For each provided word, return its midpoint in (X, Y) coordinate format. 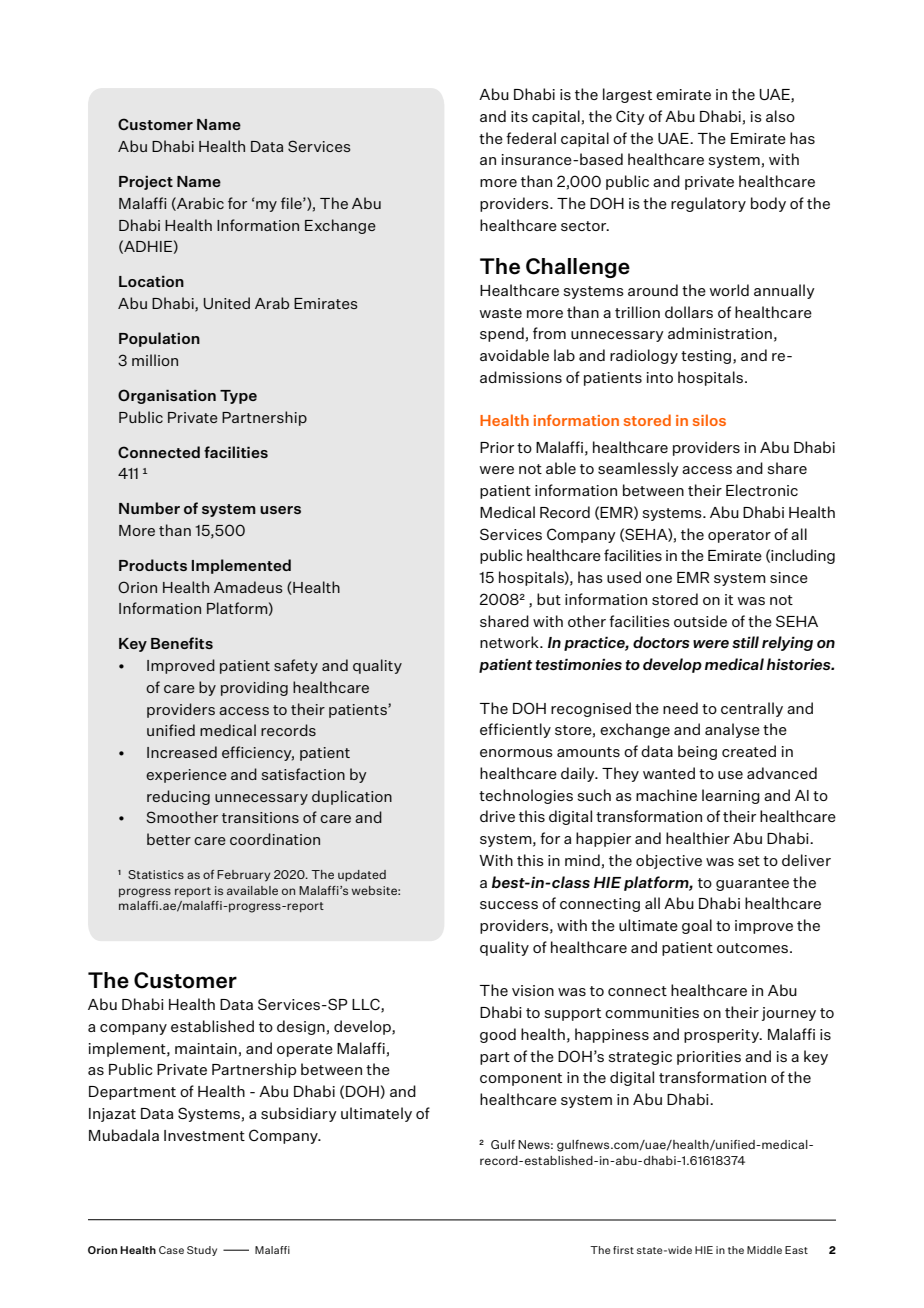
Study (202, 1251)
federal (531, 138)
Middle (764, 1250)
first (623, 1250)
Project (146, 183)
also (780, 116)
